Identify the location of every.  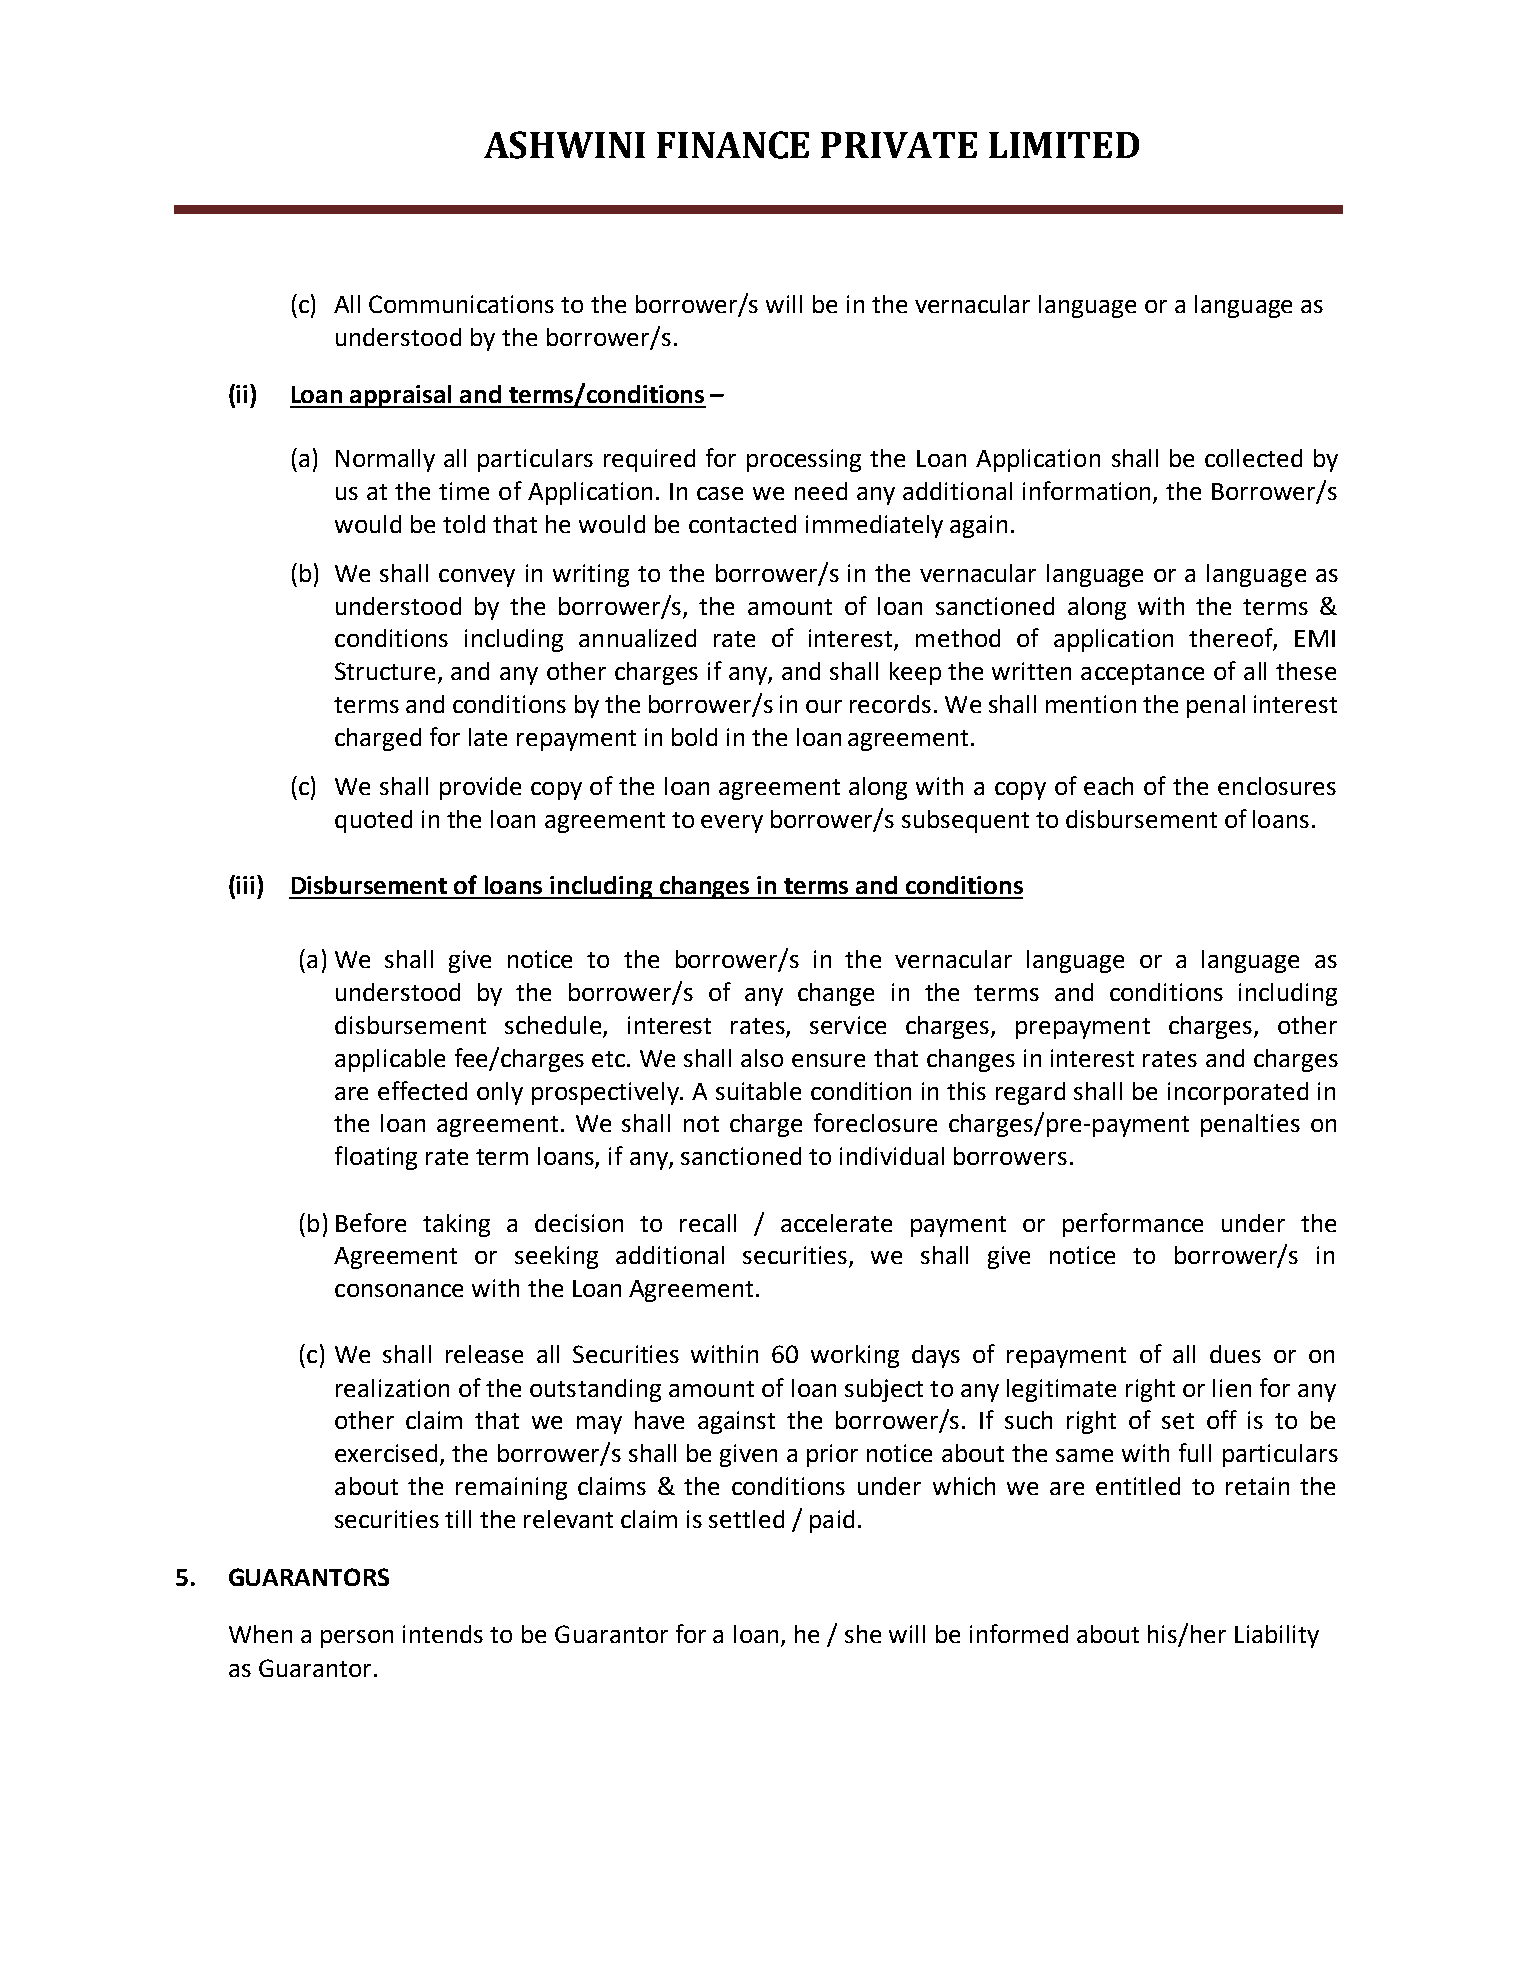
(732, 824).
